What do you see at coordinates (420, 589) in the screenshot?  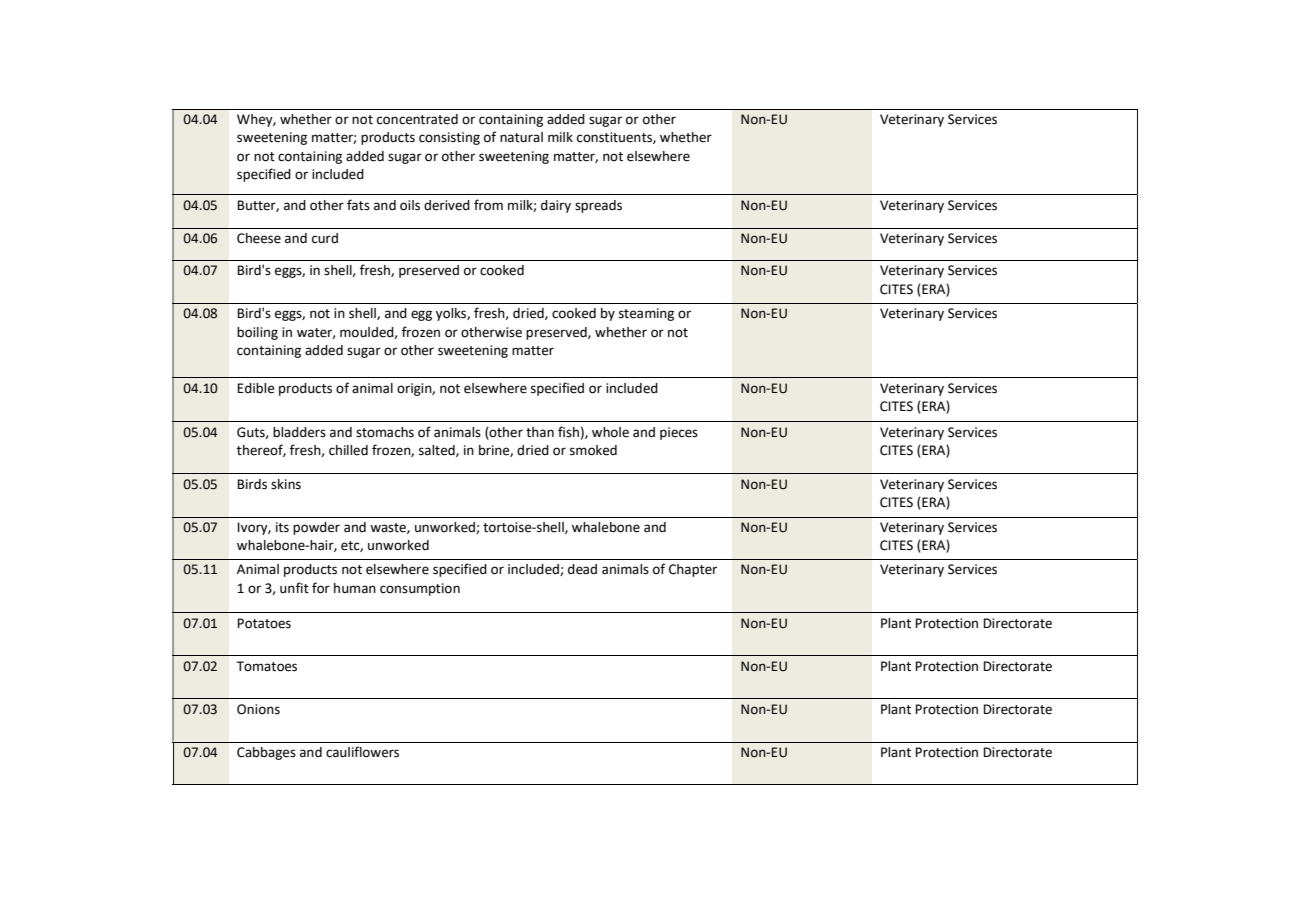 I see `consumption` at bounding box center [420, 589].
